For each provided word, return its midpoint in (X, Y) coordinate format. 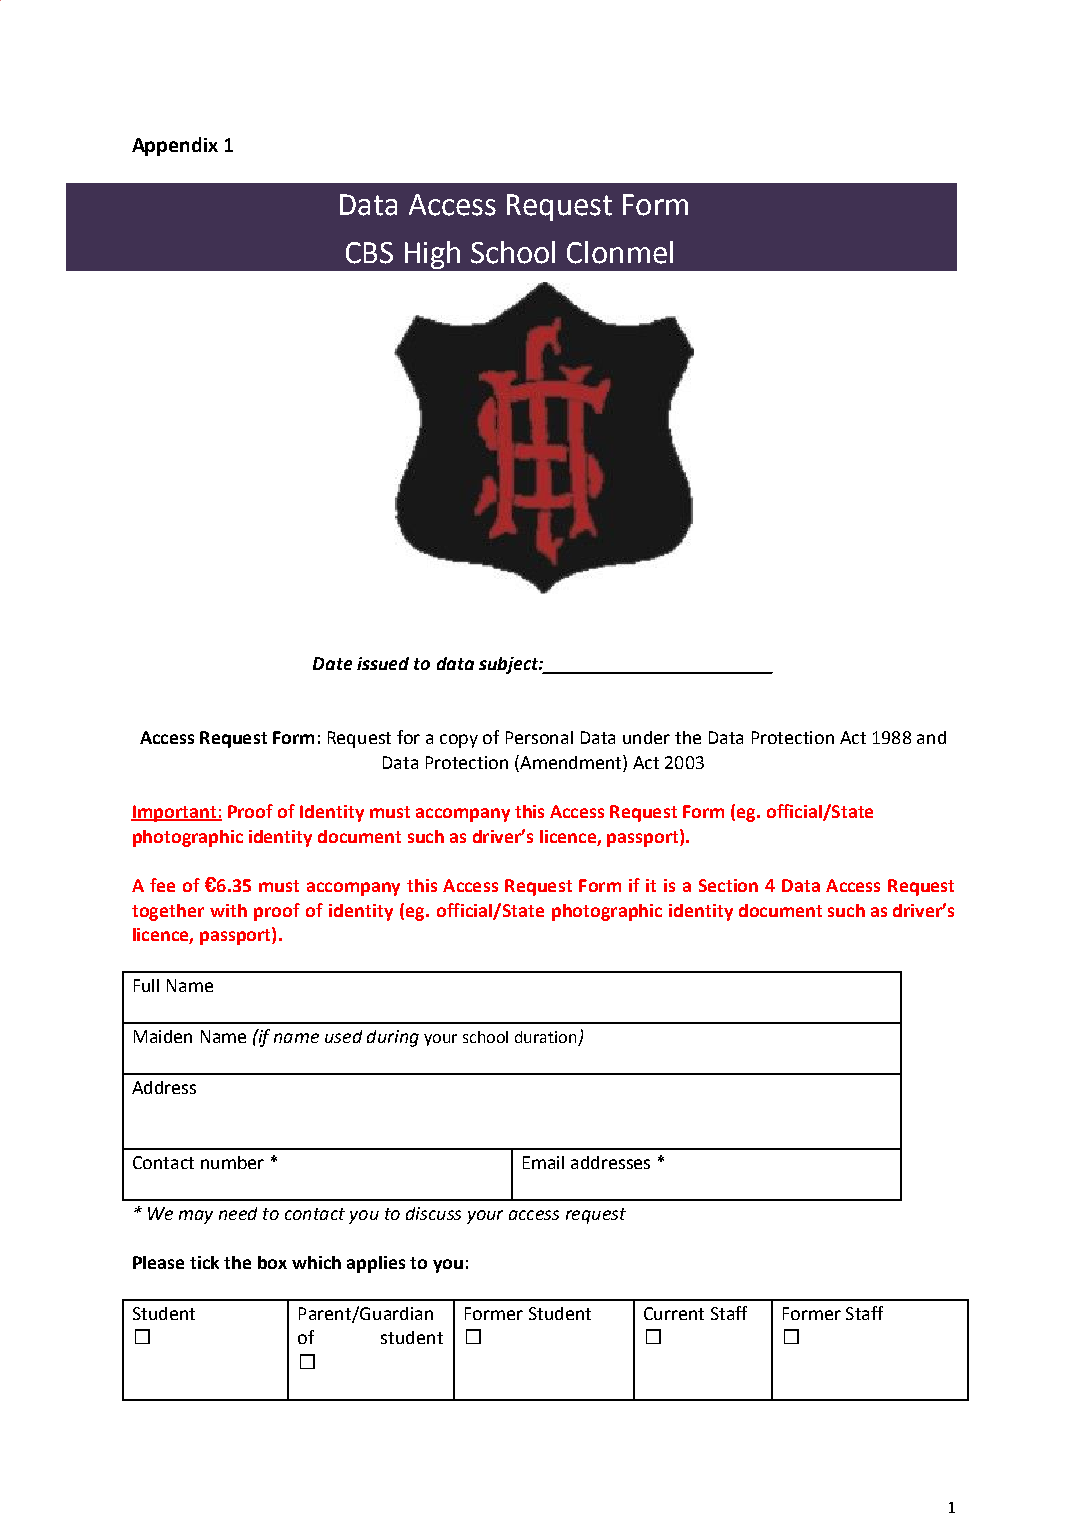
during (393, 1038)
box (272, 1262)
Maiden (163, 1036)
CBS (369, 253)
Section (728, 885)
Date (332, 663)
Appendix (175, 146)
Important (174, 813)
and (931, 737)
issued (383, 663)
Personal (539, 737)
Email (543, 1162)
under (646, 737)
